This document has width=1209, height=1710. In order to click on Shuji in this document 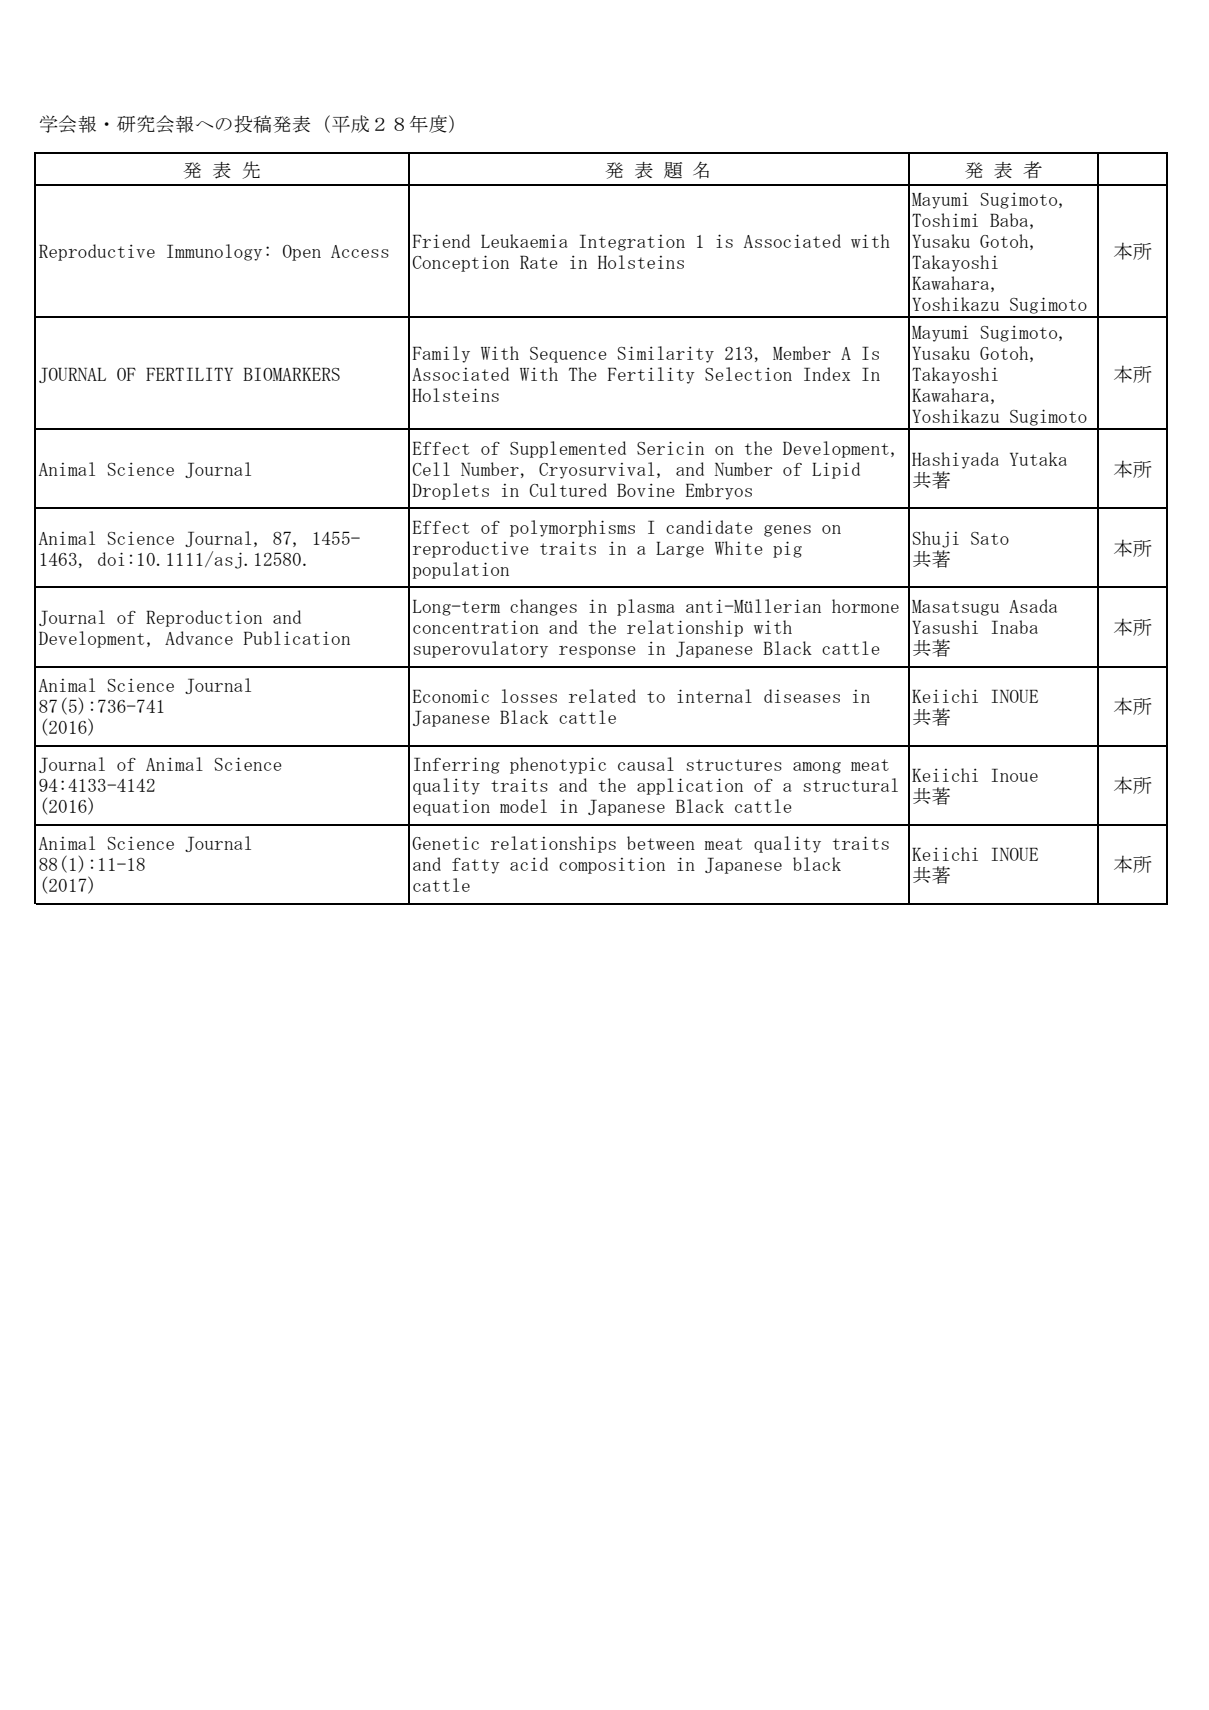, I will do `click(935, 539)`.
